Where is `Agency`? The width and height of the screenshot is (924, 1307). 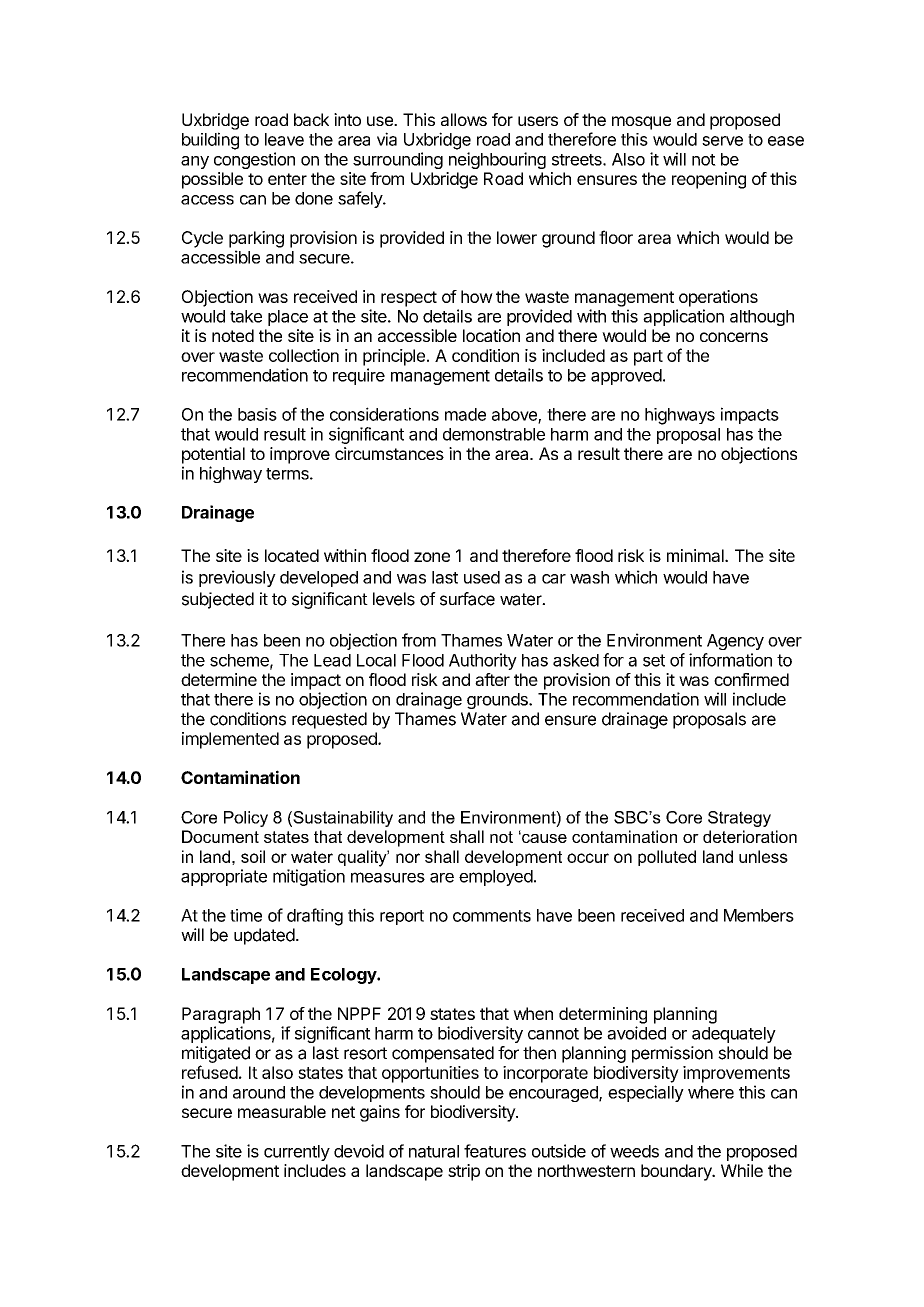
Agency is located at coordinates (735, 642).
